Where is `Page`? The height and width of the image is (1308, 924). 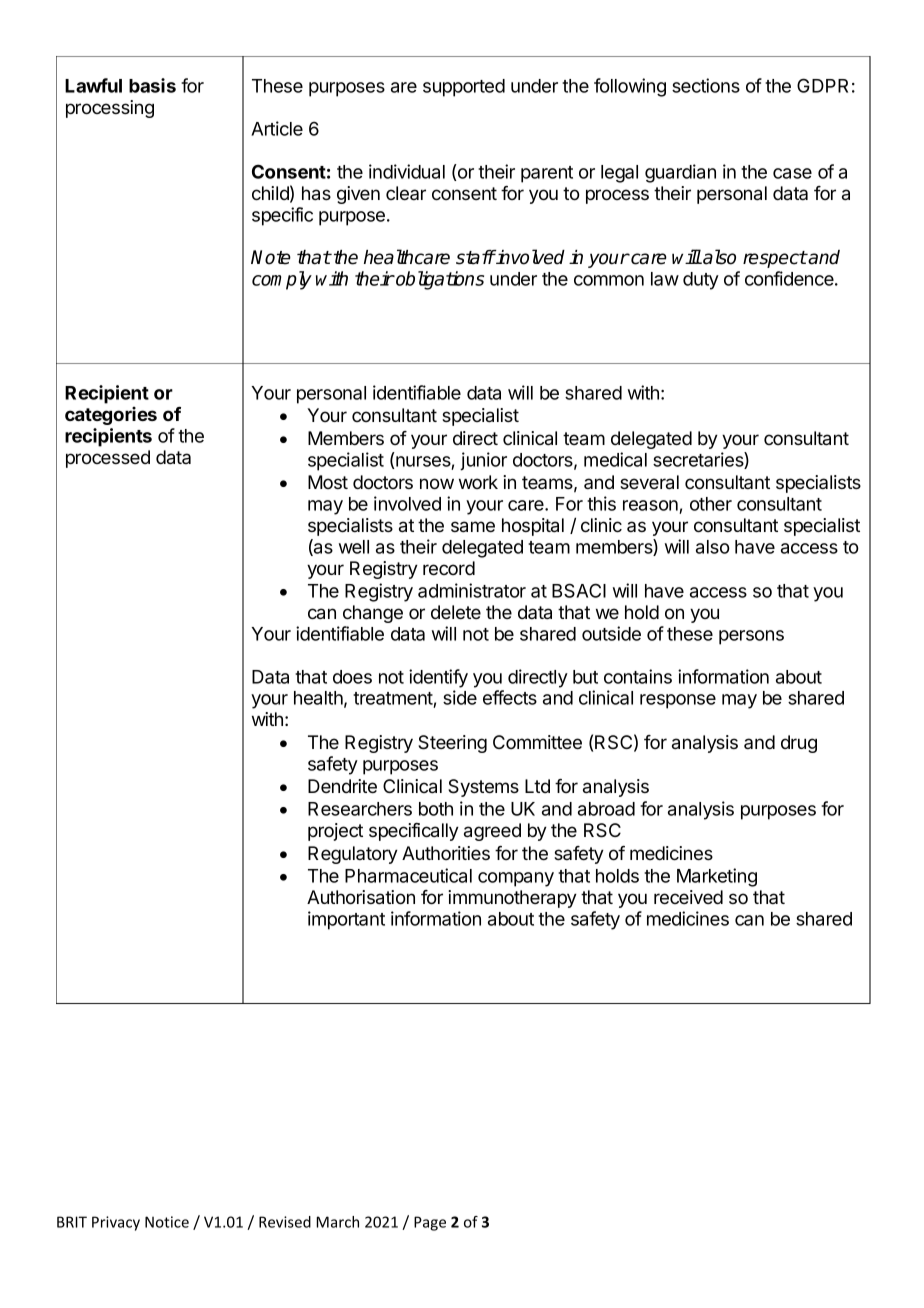
Page is located at coordinates (430, 1223).
